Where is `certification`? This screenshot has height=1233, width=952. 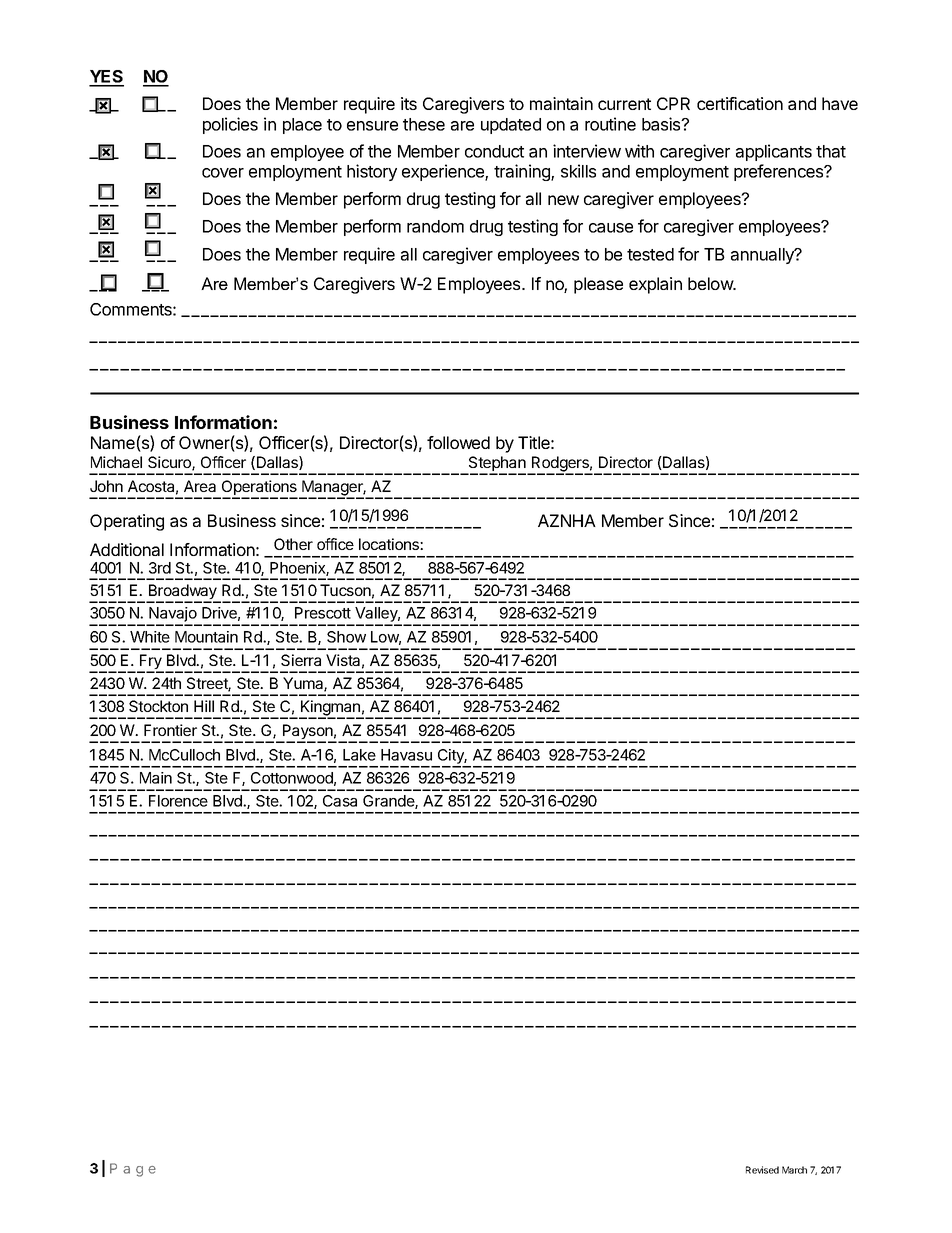 certification is located at coordinates (740, 103).
